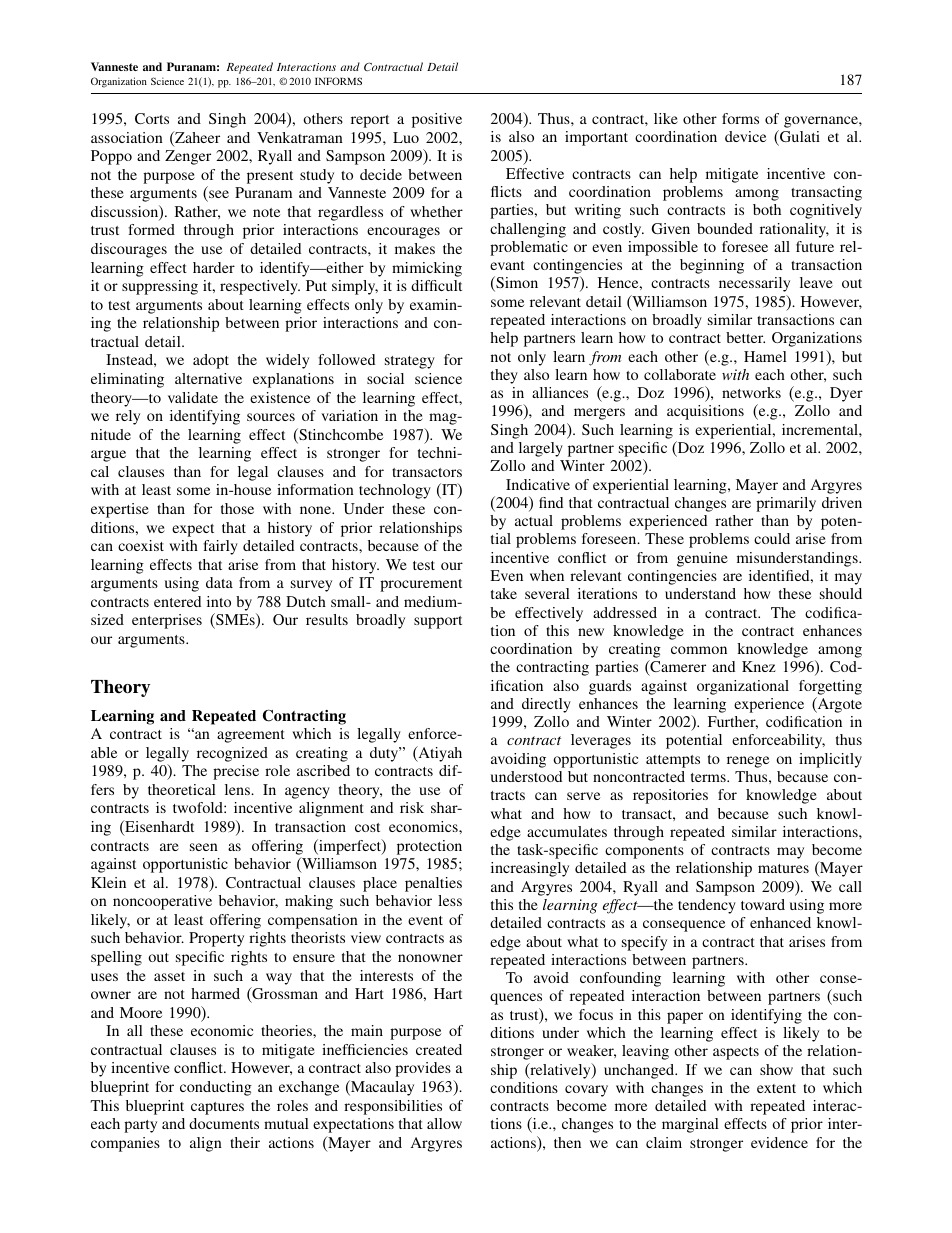  I want to click on common, so click(699, 650).
